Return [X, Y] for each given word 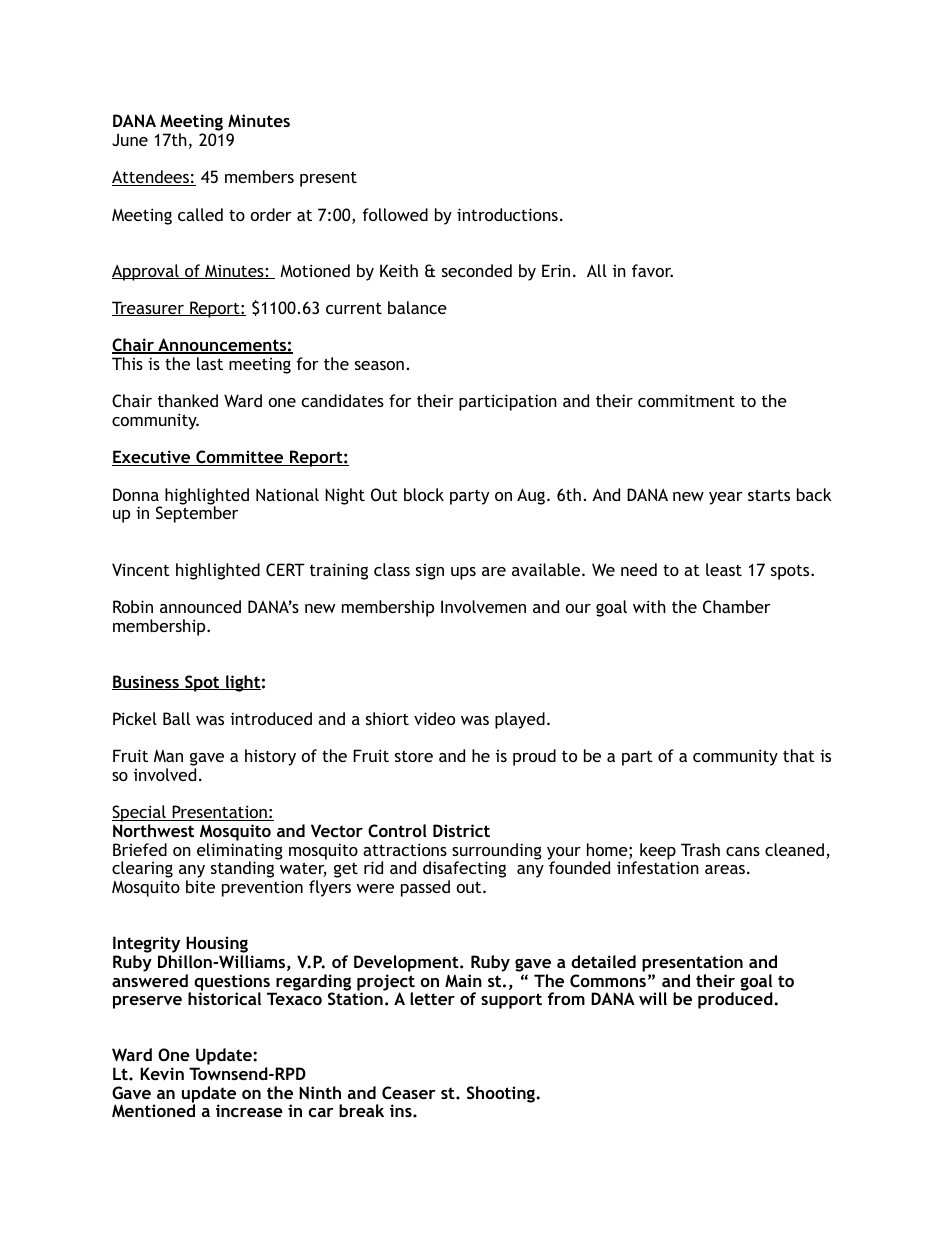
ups [463, 573]
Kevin [162, 1073]
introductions [507, 214]
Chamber [737, 606]
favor [652, 270]
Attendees [151, 178]
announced [200, 606]
